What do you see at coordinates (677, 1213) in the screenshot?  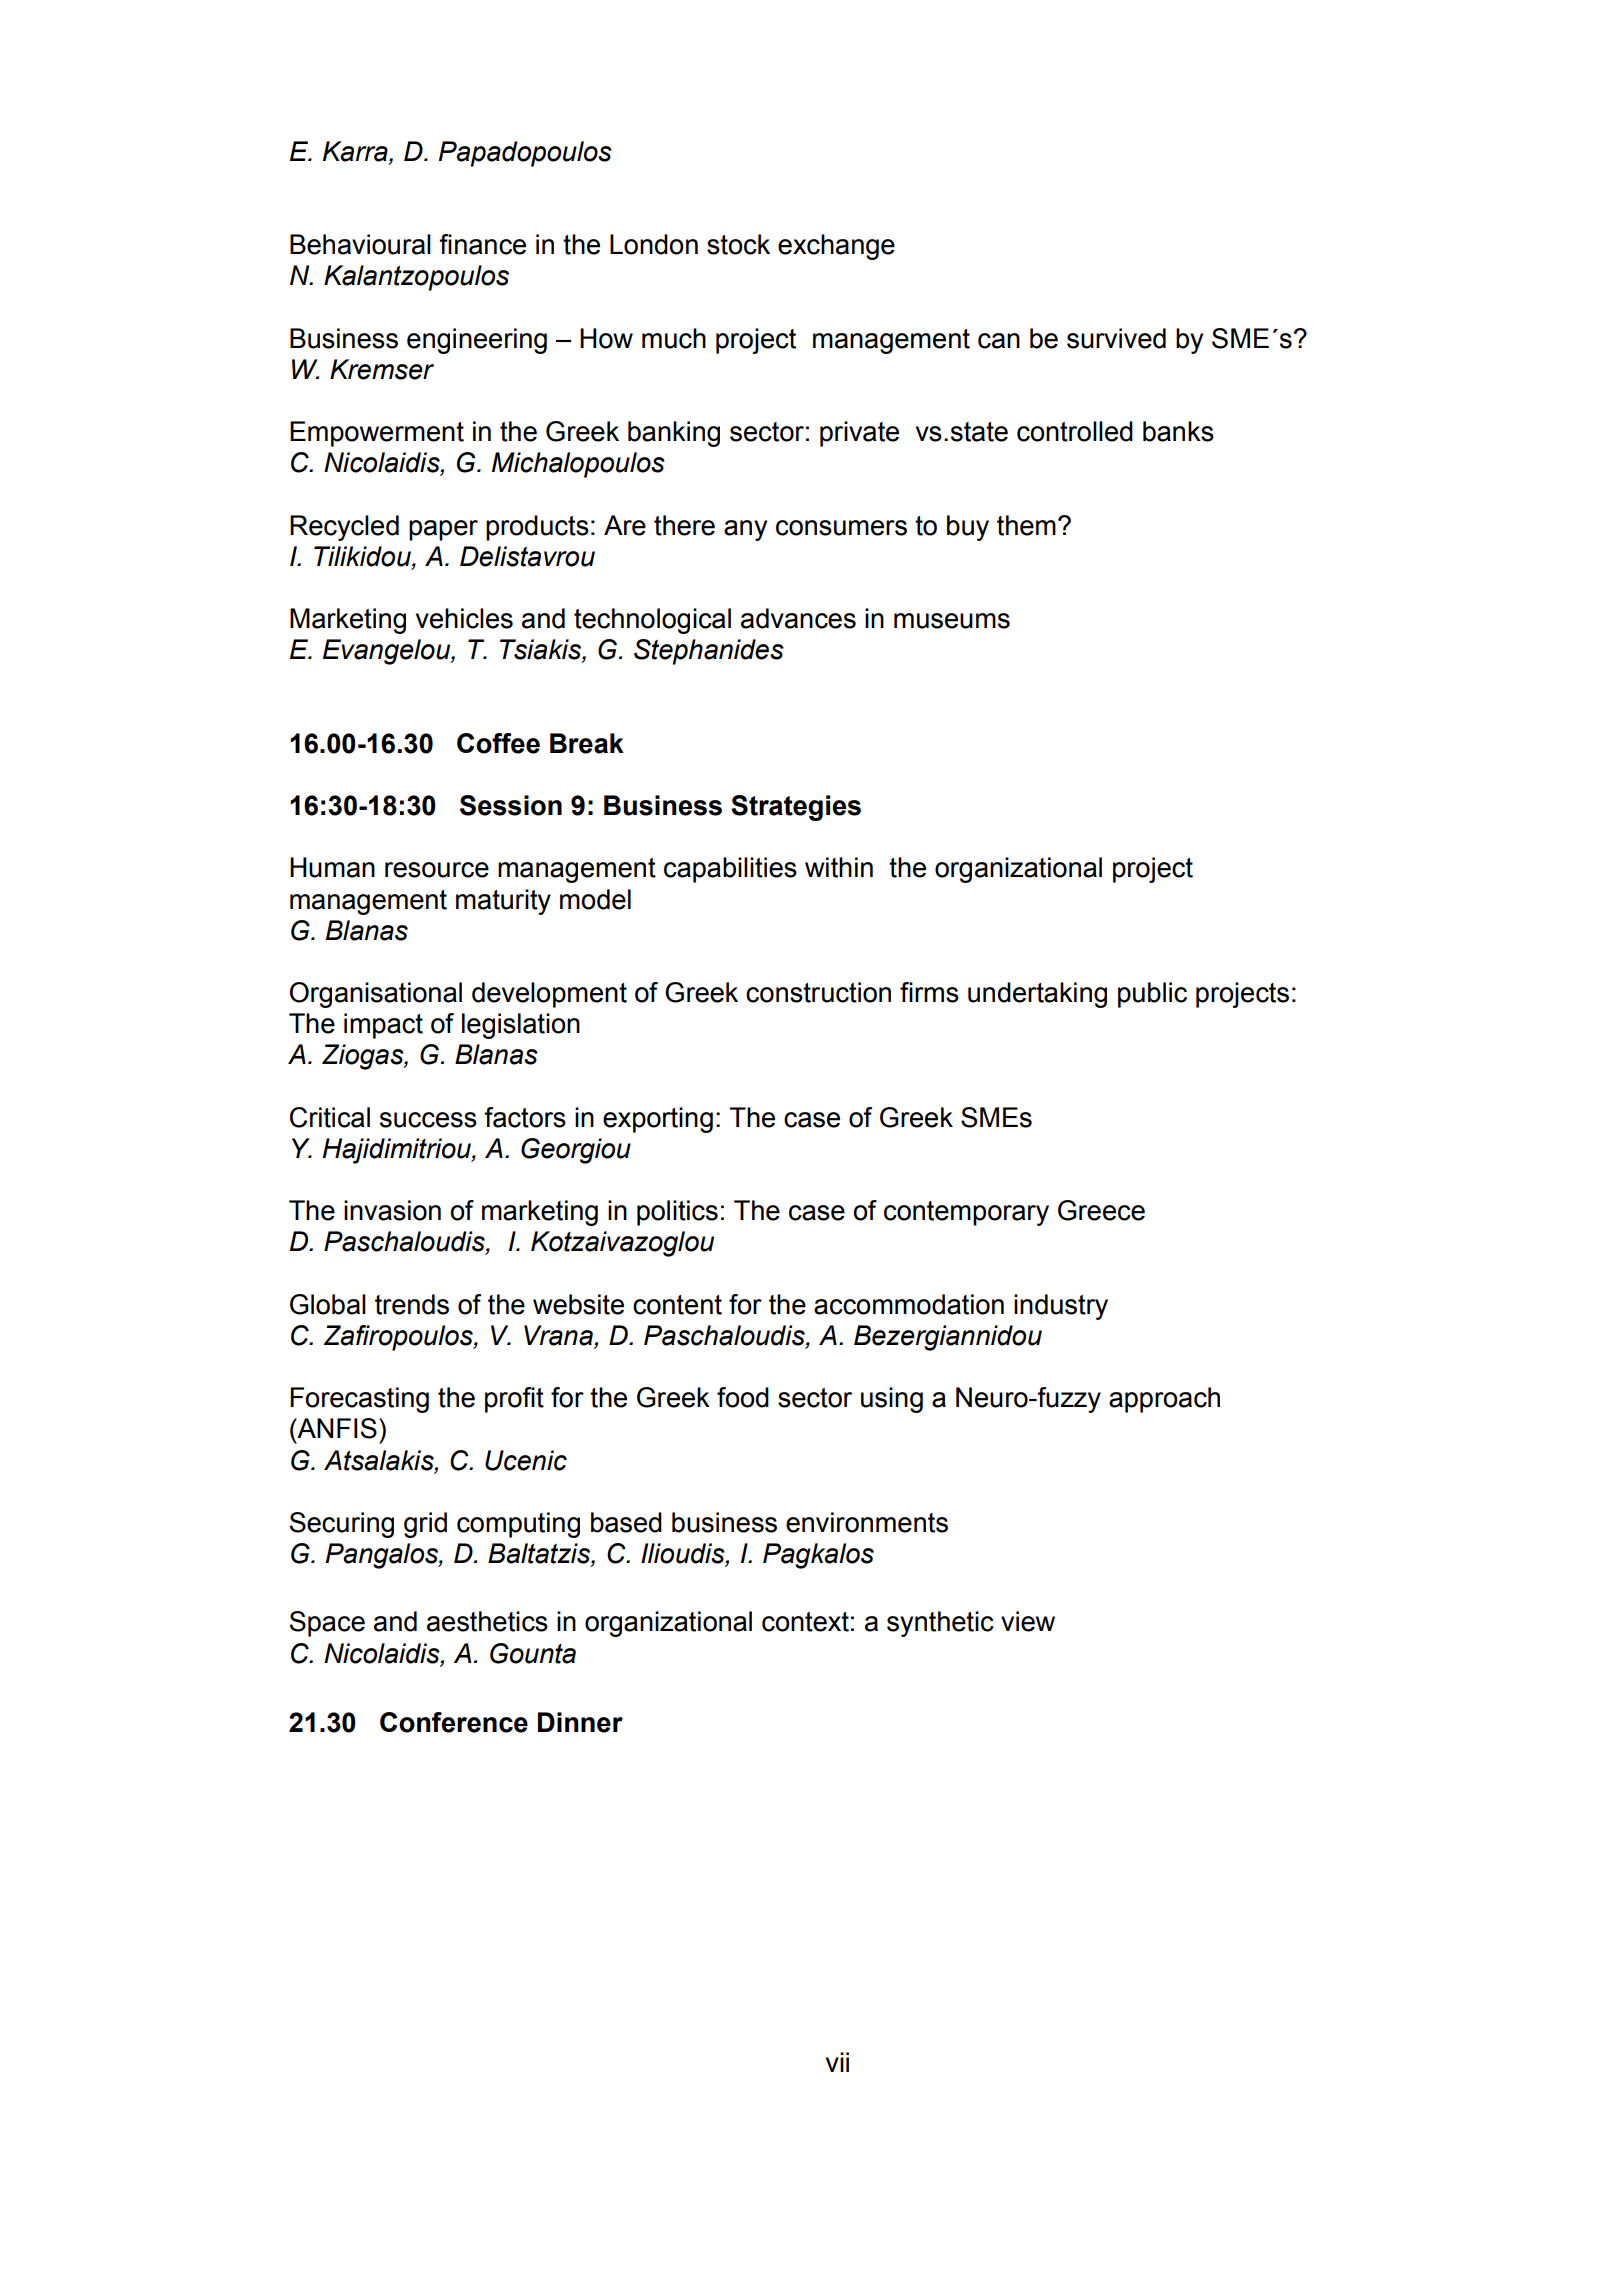 I see `politics` at bounding box center [677, 1213].
